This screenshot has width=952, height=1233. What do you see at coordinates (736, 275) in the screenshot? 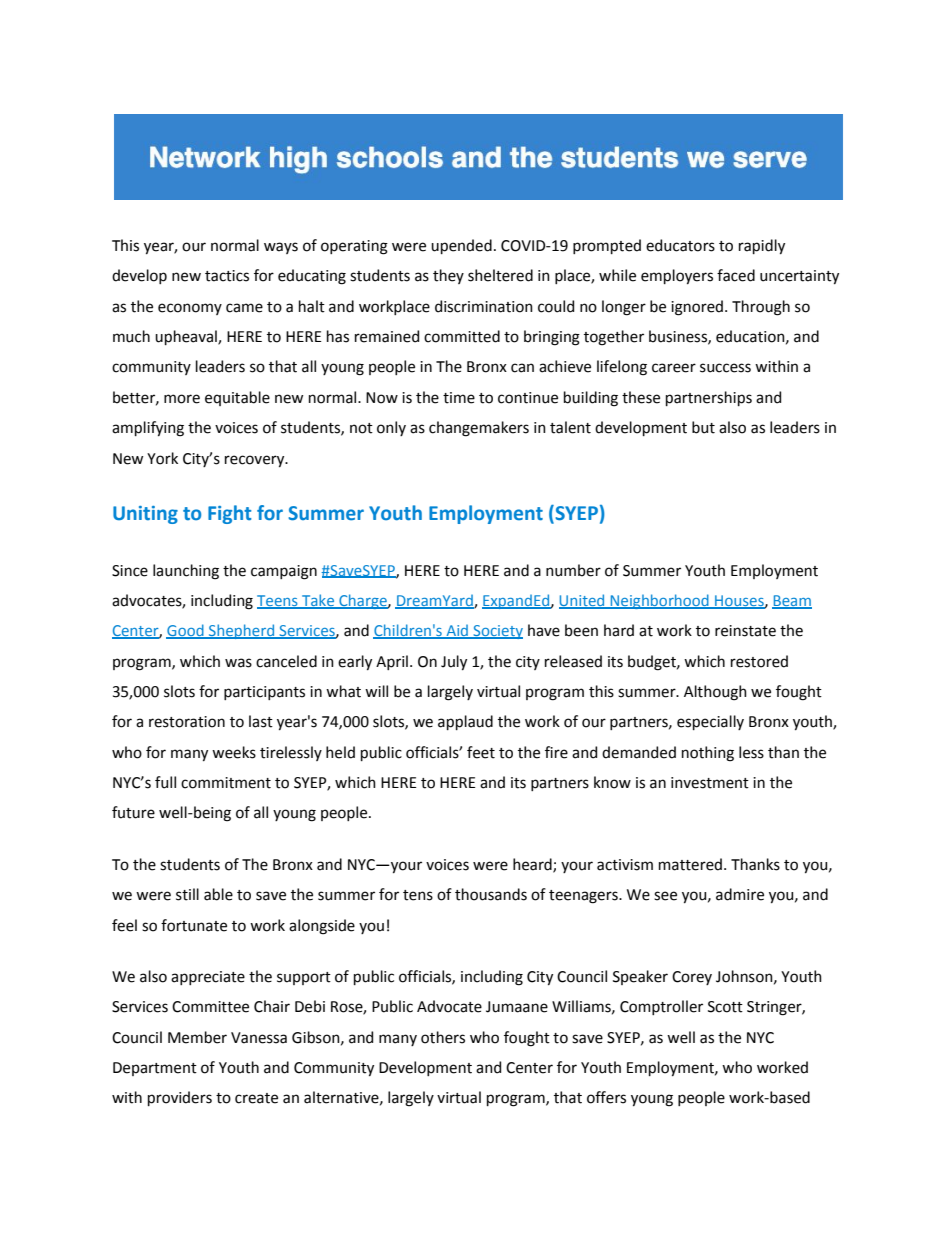
I see `faced` at bounding box center [736, 275].
